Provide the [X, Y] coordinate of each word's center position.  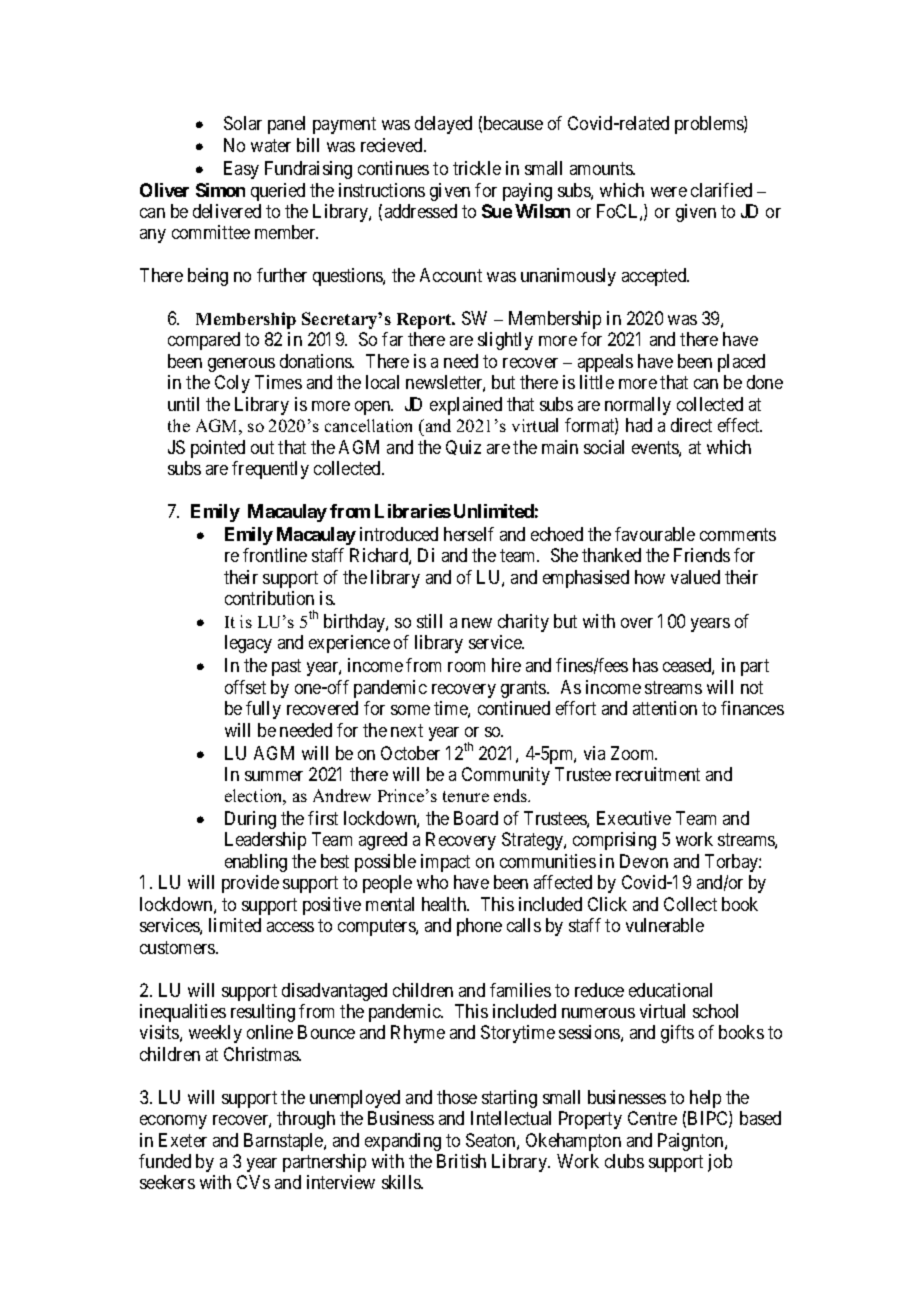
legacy [248, 644]
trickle [477, 168]
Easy [241, 170]
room [466, 667]
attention [665, 708]
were [669, 192]
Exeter [183, 1140]
